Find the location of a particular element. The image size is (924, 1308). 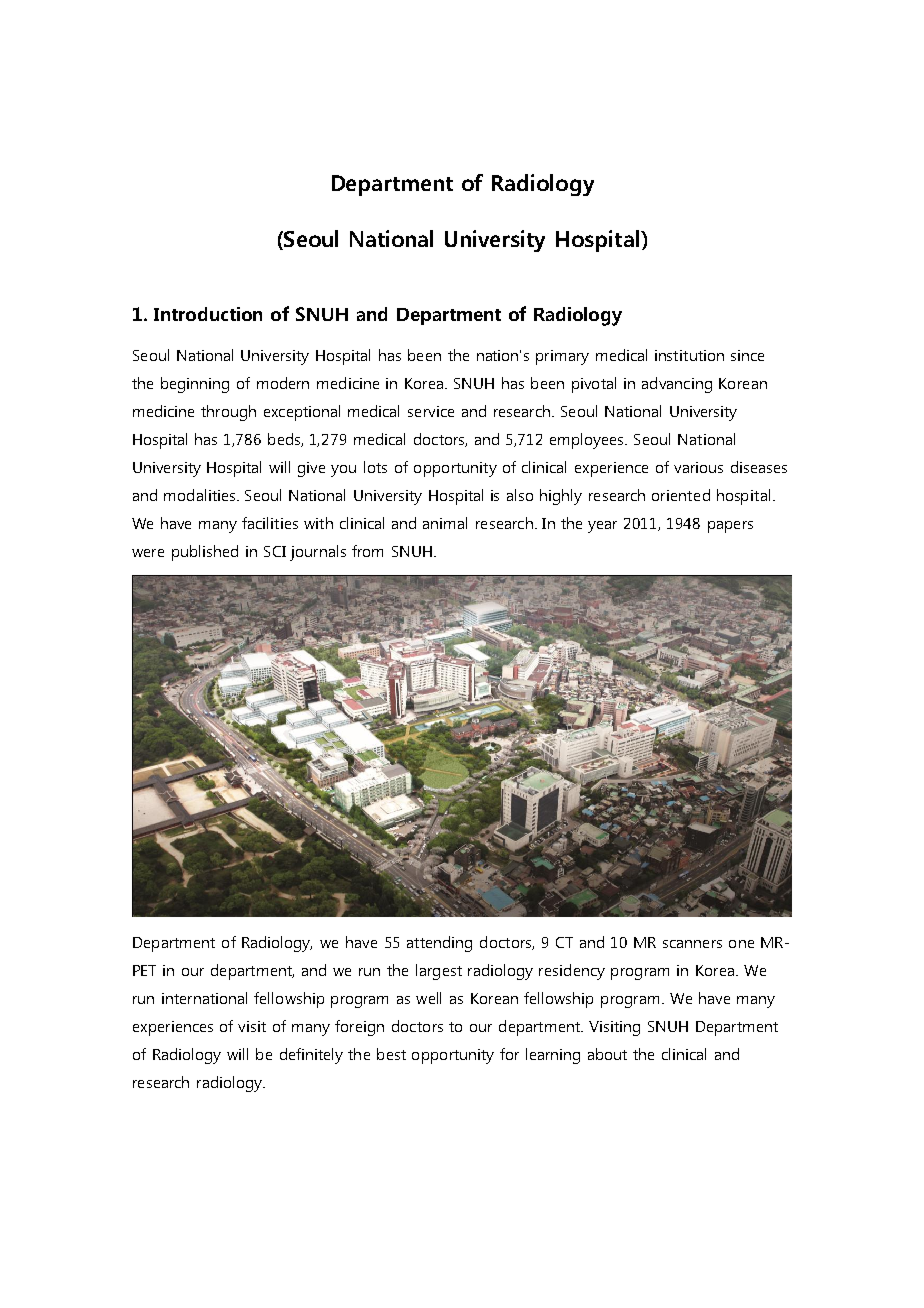

scanners is located at coordinates (692, 944).
